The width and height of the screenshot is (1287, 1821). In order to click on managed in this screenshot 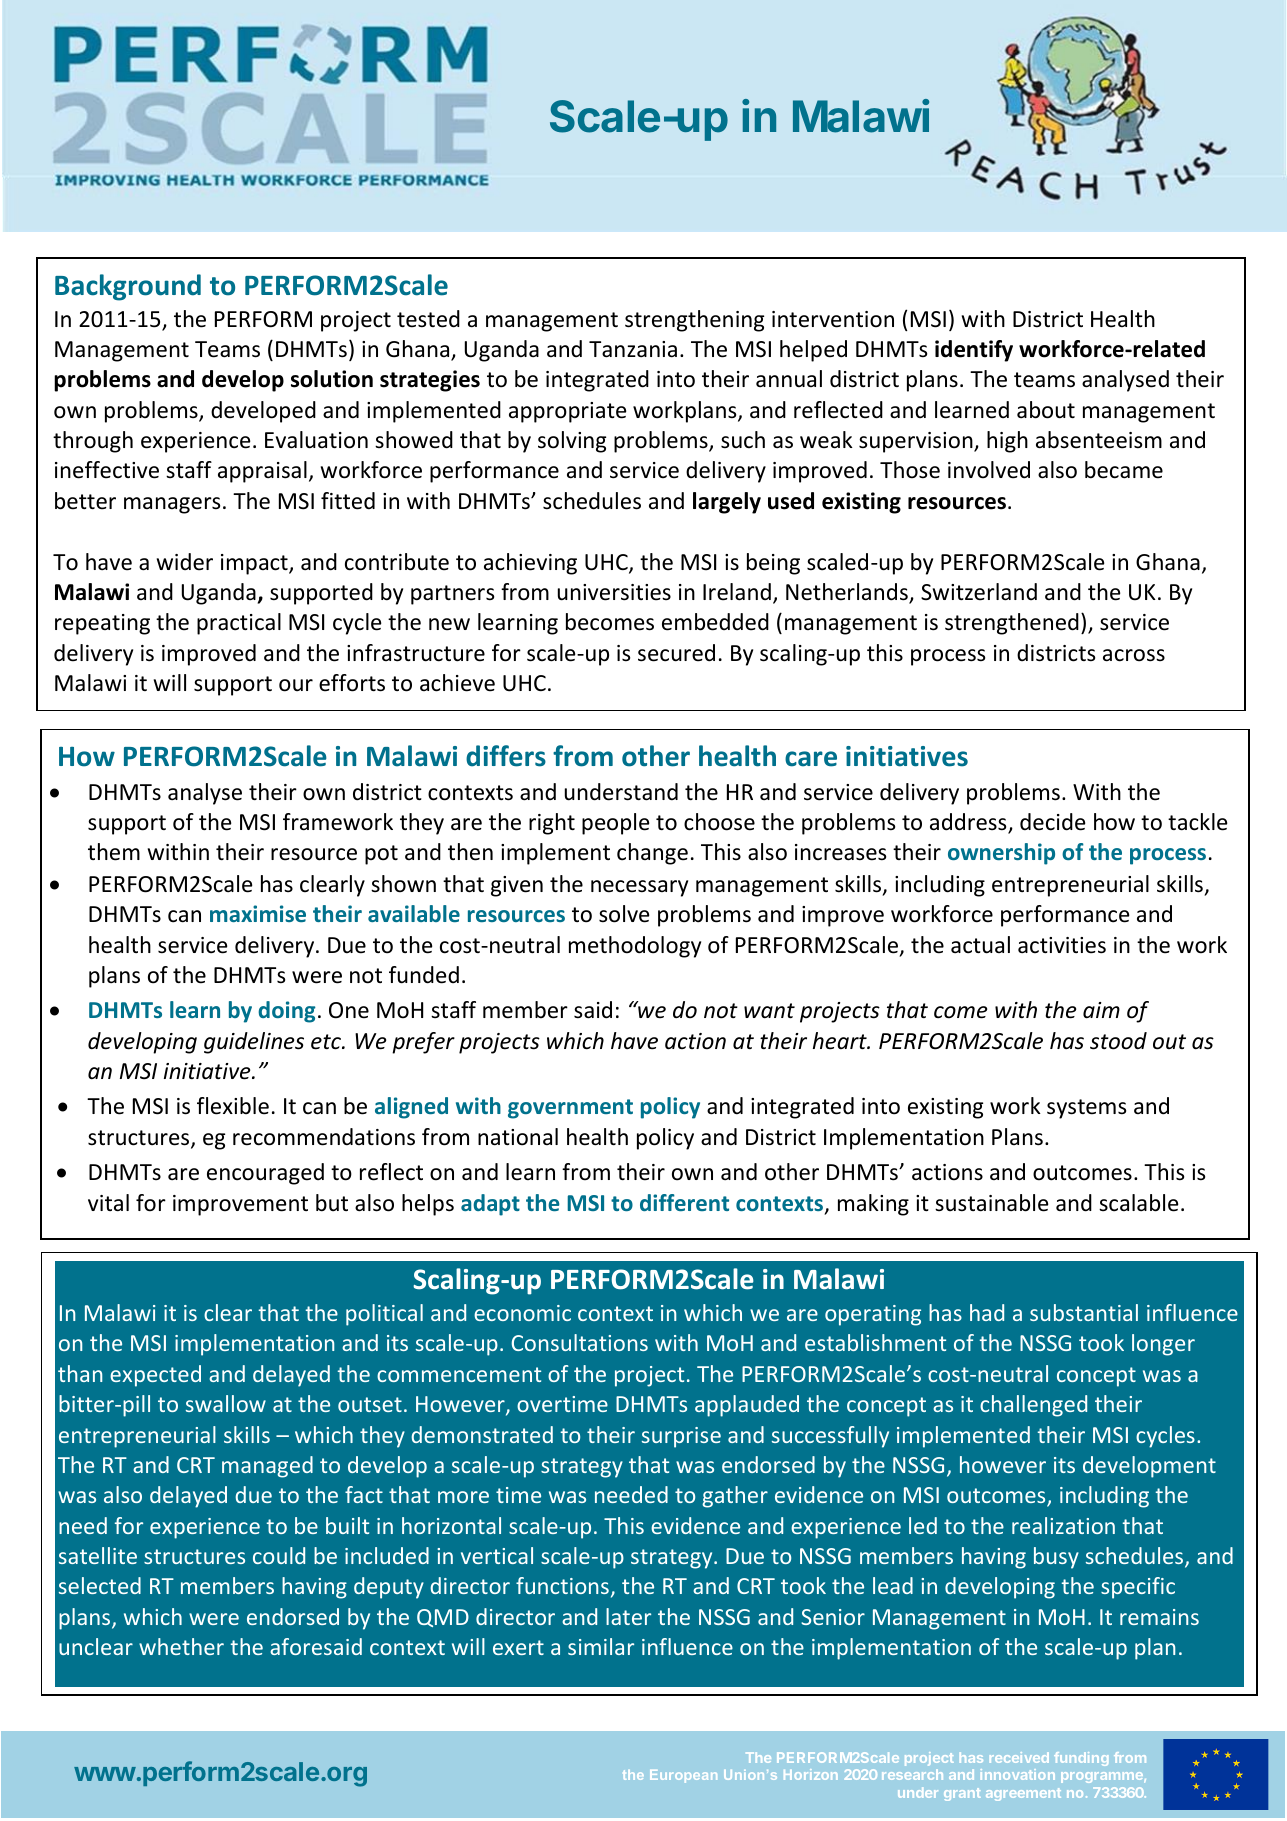, I will do `click(267, 1467)`.
